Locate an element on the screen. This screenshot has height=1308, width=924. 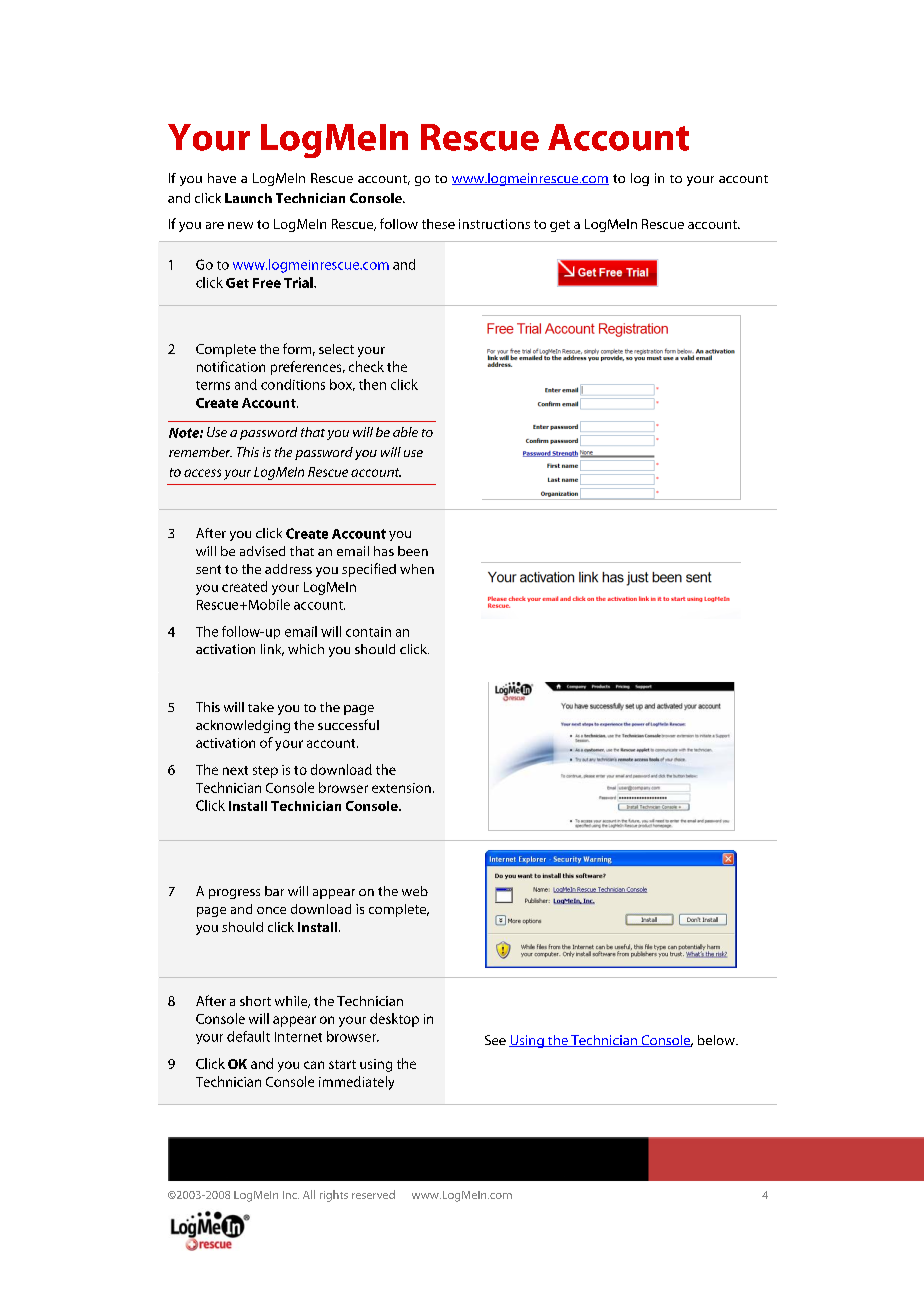
Launch is located at coordinates (248, 198).
